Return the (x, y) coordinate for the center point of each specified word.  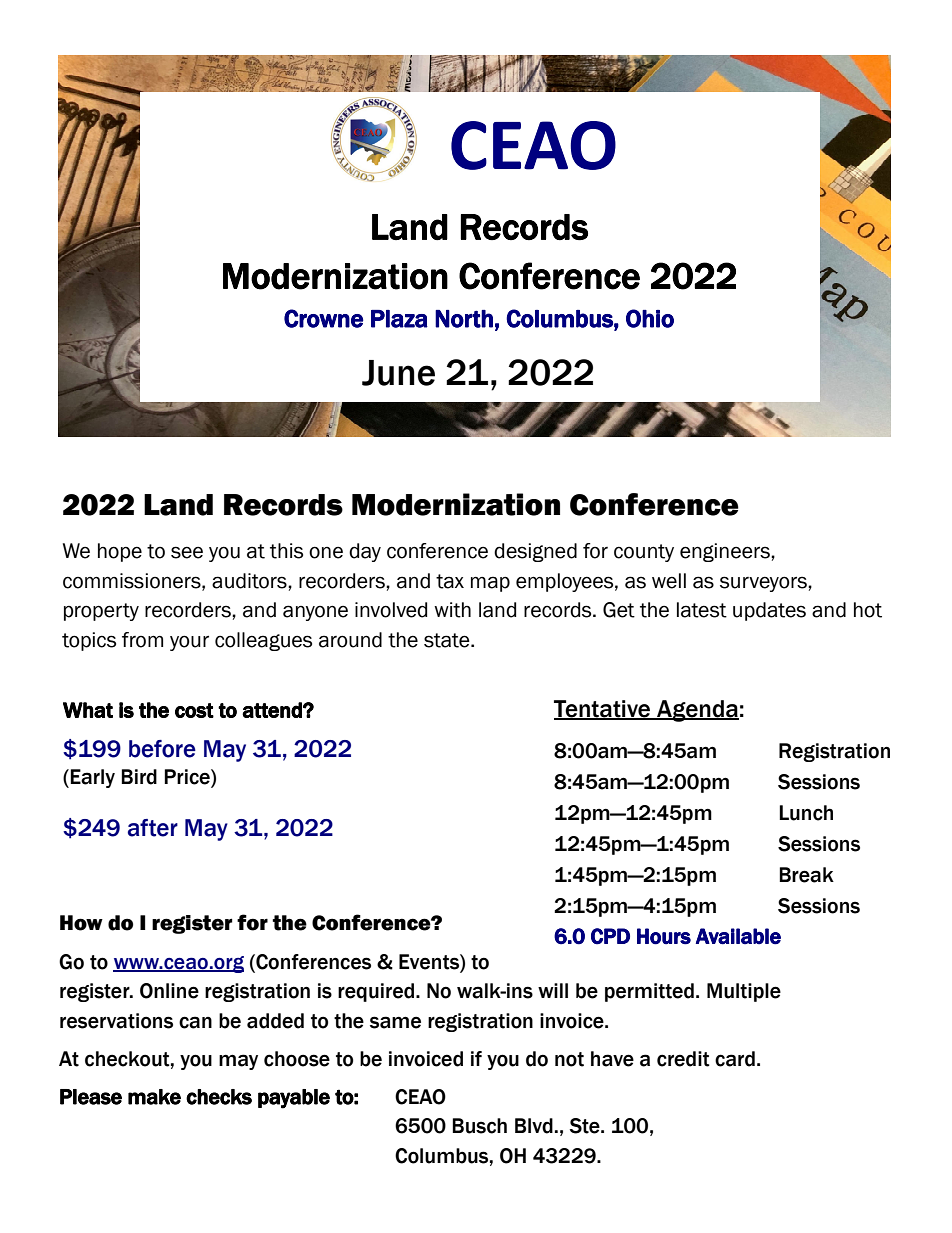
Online (169, 991)
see (187, 552)
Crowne (323, 318)
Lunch (806, 813)
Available (738, 936)
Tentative (603, 710)
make (154, 1097)
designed (535, 552)
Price (188, 778)
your (189, 643)
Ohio (650, 318)
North (464, 319)
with (452, 610)
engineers (726, 552)
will (553, 990)
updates (769, 611)
